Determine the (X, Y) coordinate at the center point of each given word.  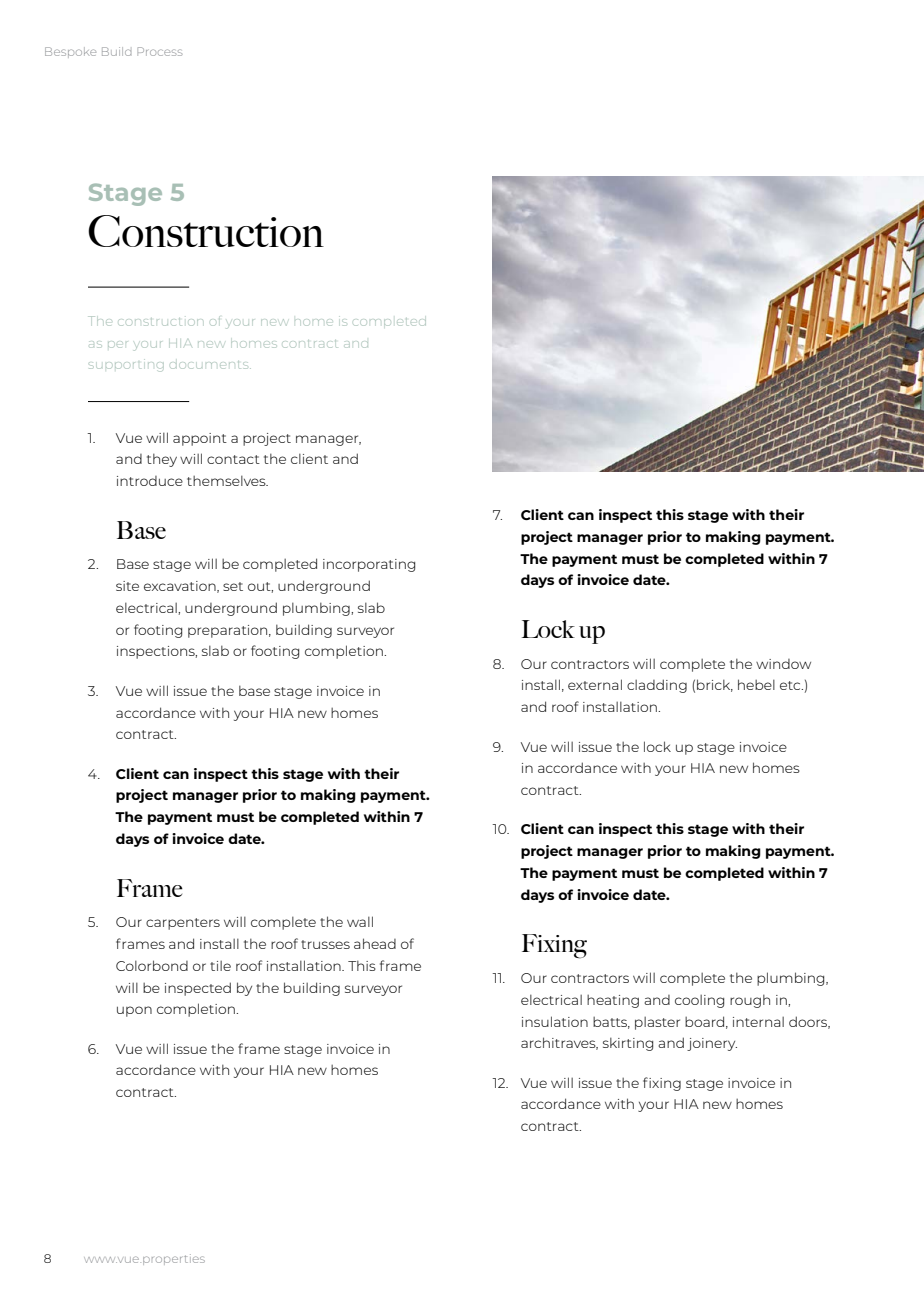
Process (159, 51)
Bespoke (70, 52)
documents (210, 365)
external (595, 684)
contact (233, 459)
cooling (699, 1001)
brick (715, 685)
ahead (375, 943)
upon (134, 1011)
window (783, 664)
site (127, 586)
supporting (126, 365)
